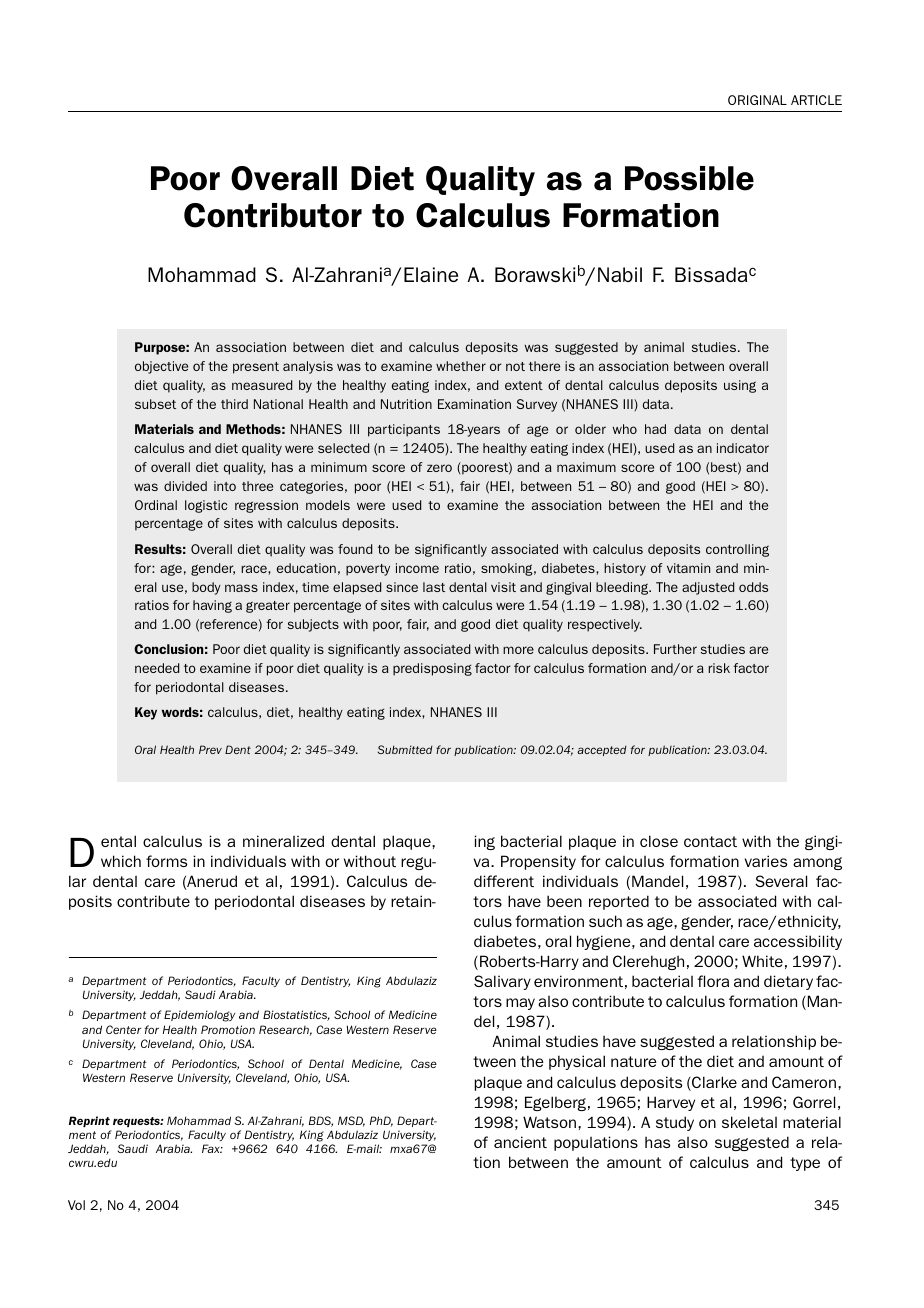  Describe the element at coordinates (439, 468) in the screenshot. I see `zero` at that location.
